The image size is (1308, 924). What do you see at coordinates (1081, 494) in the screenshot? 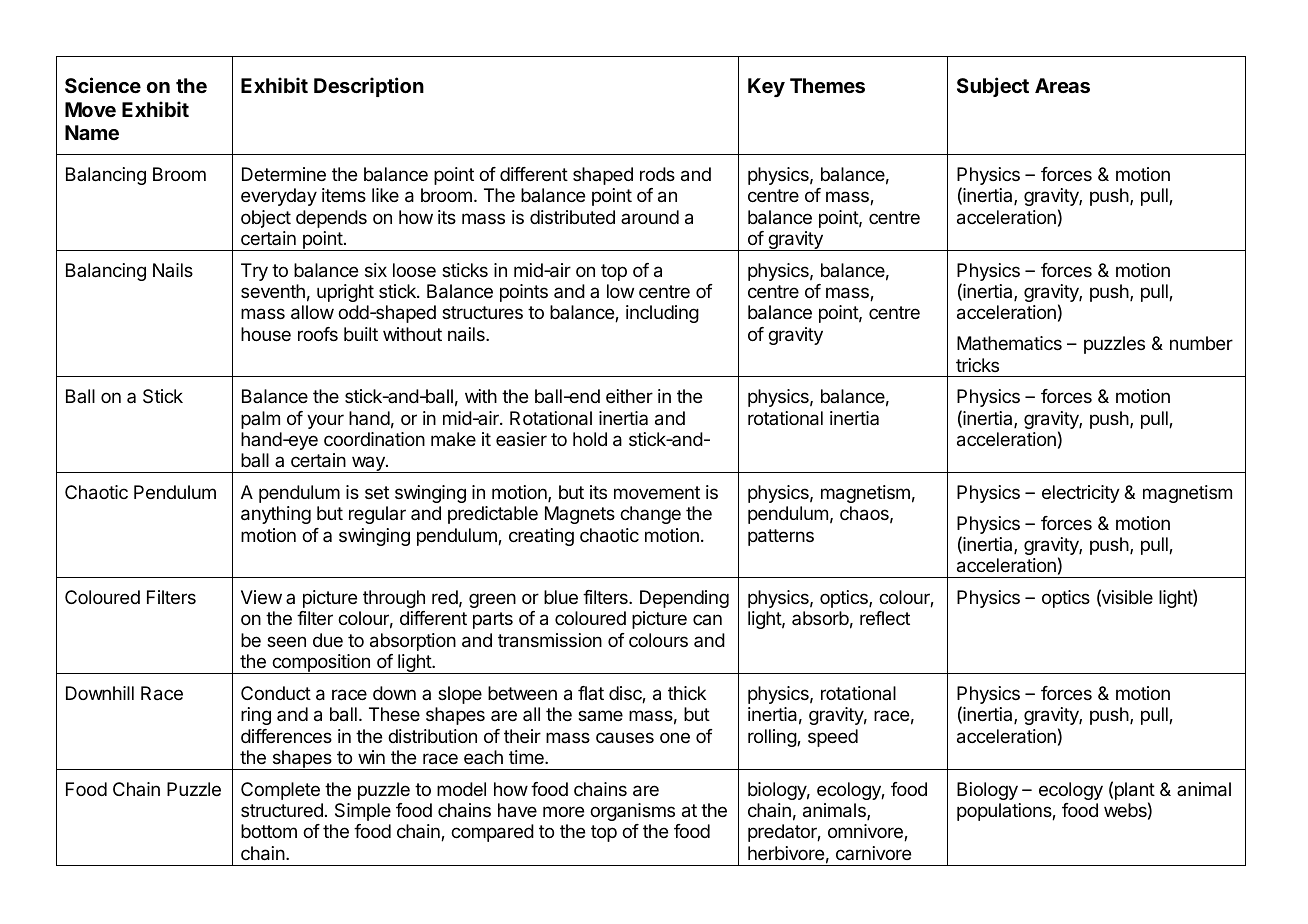
I see `electricity` at bounding box center [1081, 494].
